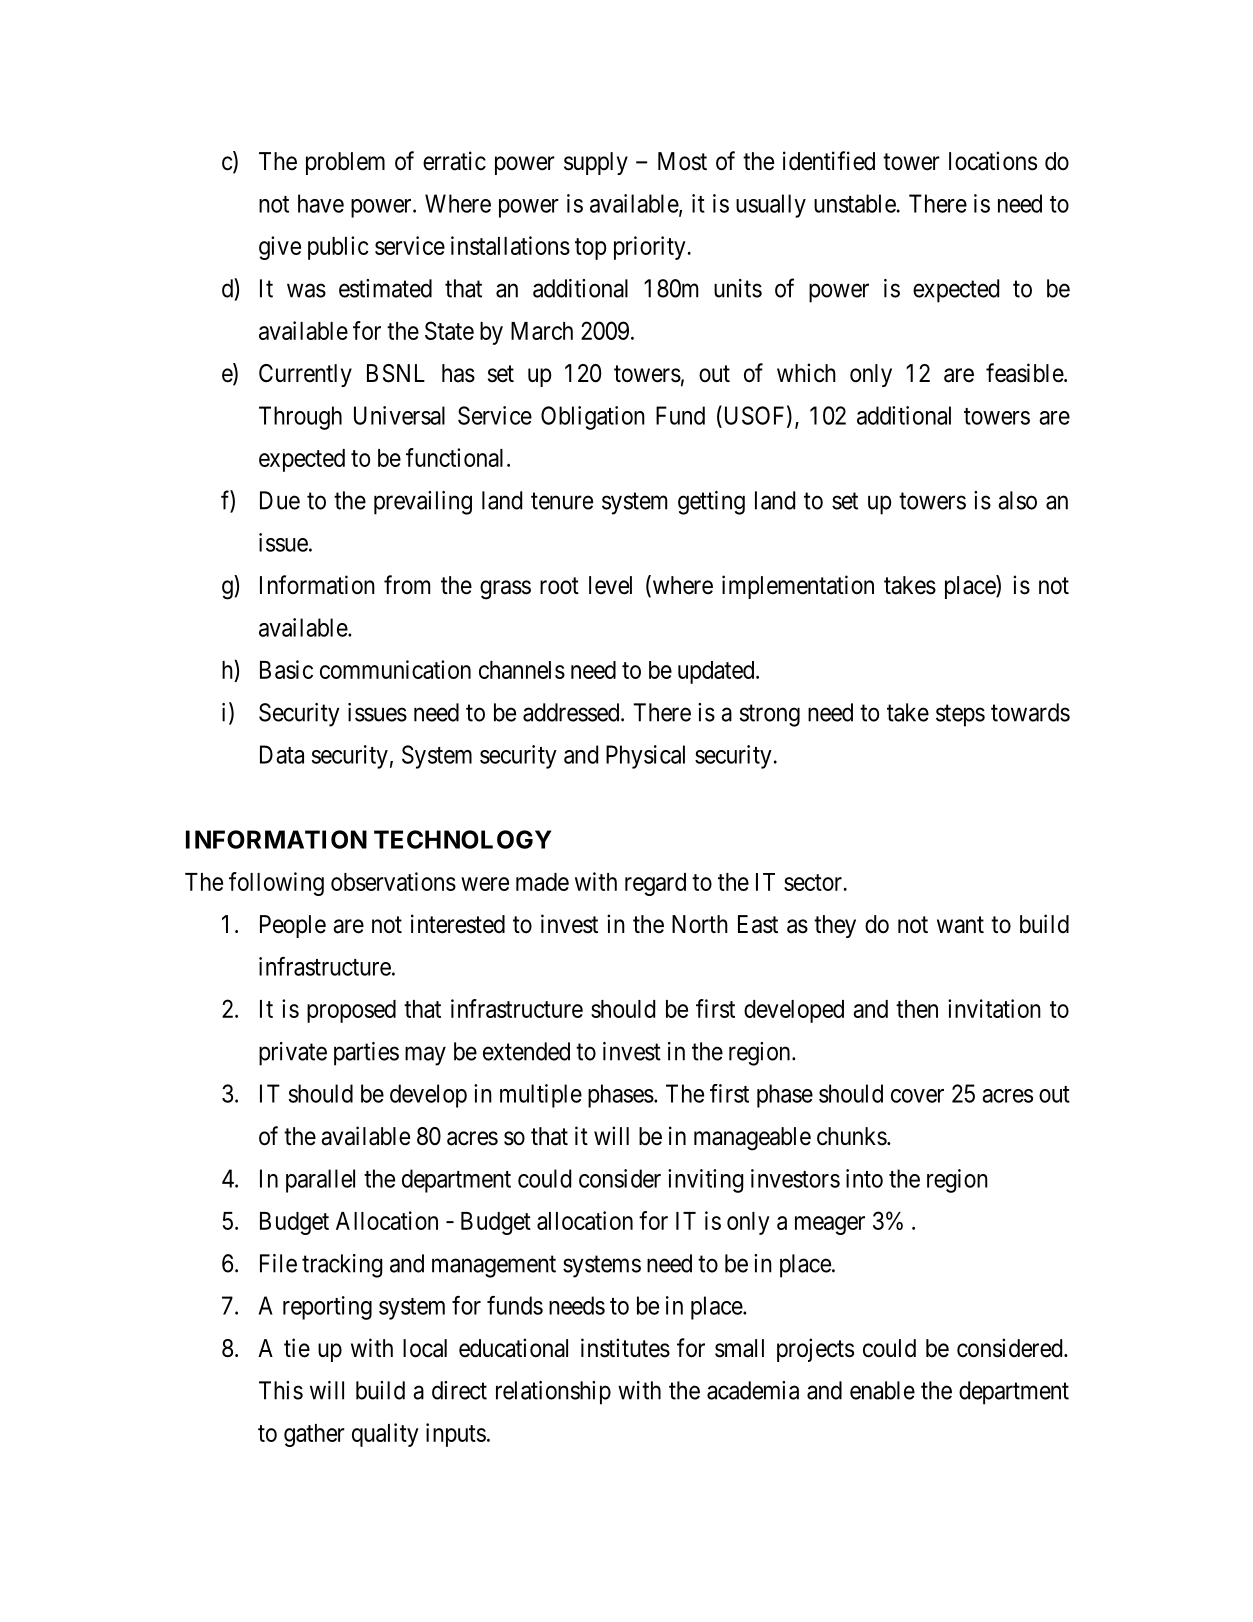  I want to click on then, so click(917, 1009).
